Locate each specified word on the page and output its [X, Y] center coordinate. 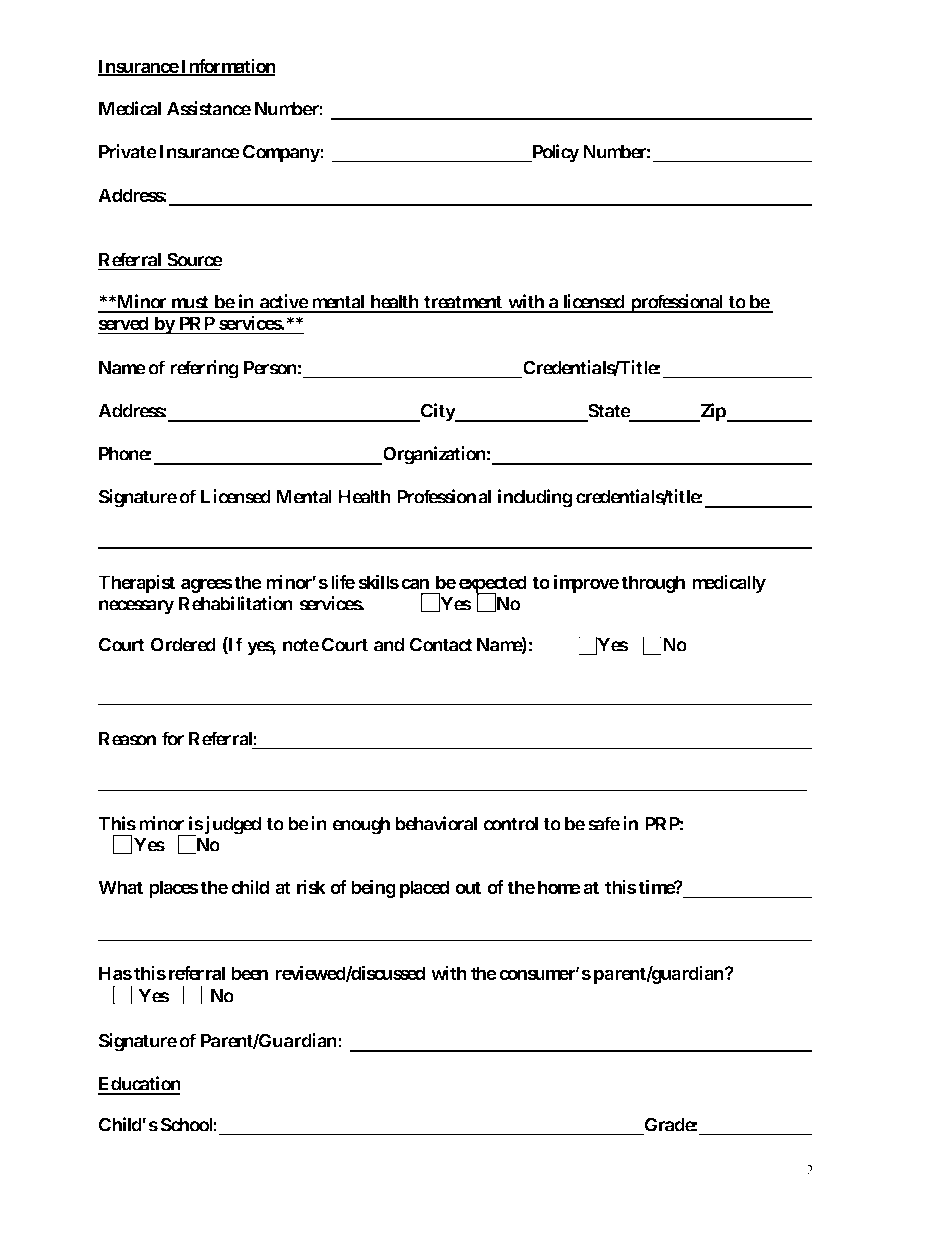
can [415, 583]
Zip [713, 412]
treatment [463, 304]
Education [139, 1085]
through [653, 584]
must [190, 304]
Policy [555, 153]
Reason [127, 739]
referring [204, 369]
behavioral [436, 823]
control [510, 824]
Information [227, 67]
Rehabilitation [236, 603]
